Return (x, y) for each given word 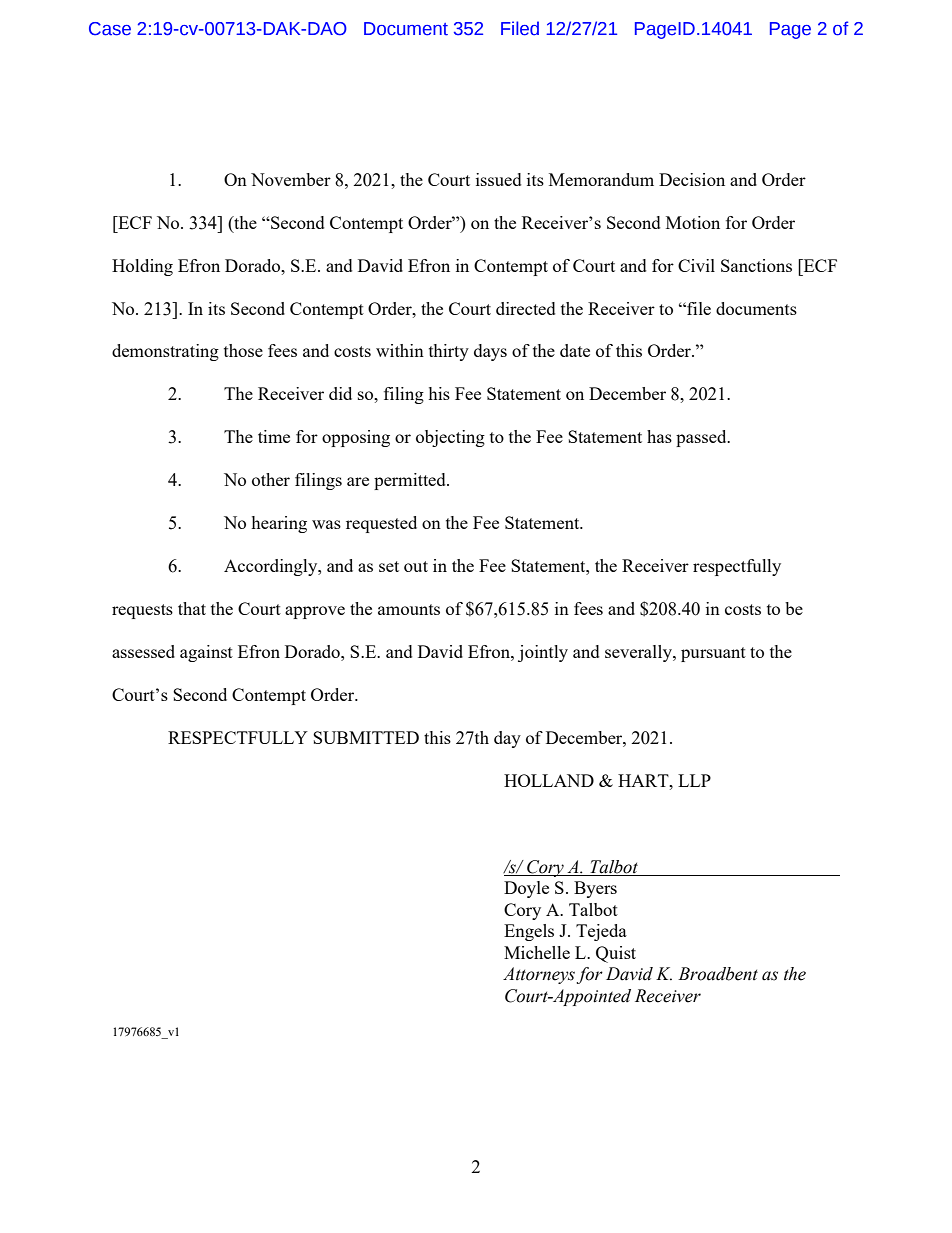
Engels (529, 932)
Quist (616, 954)
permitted (411, 481)
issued (498, 179)
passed (702, 438)
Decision (692, 179)
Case (110, 29)
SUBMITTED (366, 737)
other (271, 479)
